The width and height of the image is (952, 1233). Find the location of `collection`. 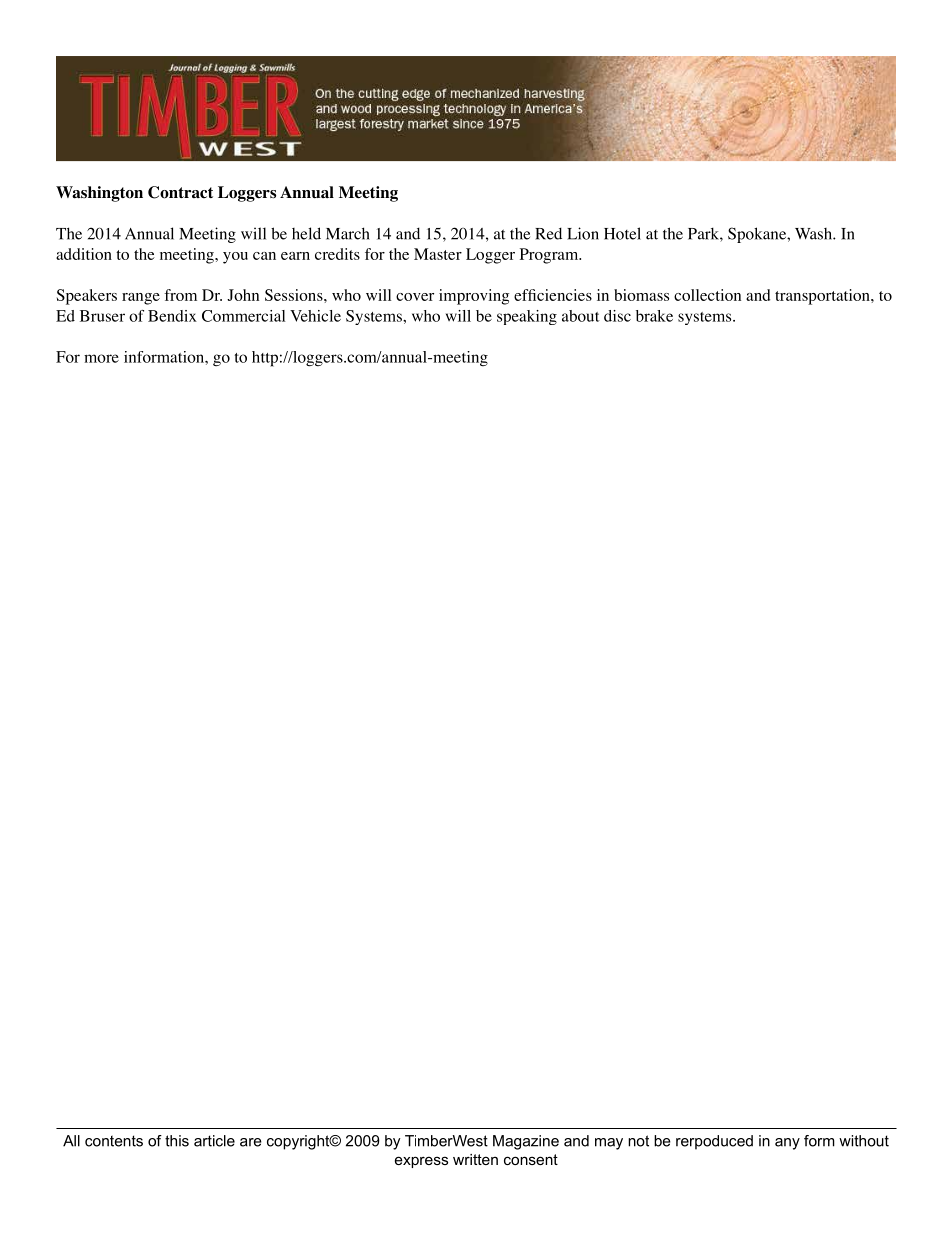

collection is located at coordinates (707, 295).
